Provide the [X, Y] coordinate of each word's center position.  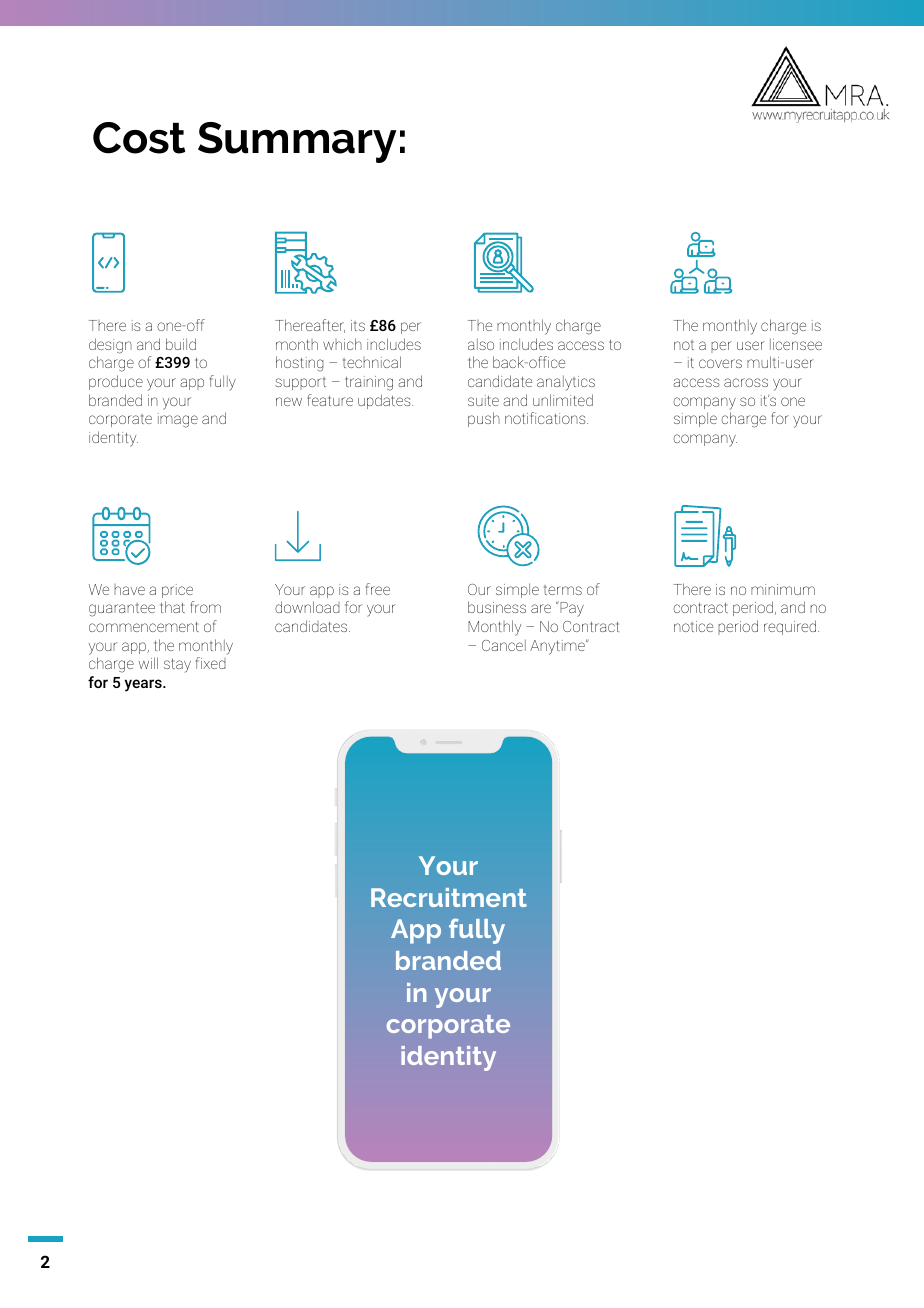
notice [693, 626]
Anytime [558, 647]
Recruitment [449, 897]
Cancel [504, 645]
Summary [297, 142]
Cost [139, 138]
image [178, 420]
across [746, 382]
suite [483, 400]
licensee [796, 344]
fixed [211, 663]
